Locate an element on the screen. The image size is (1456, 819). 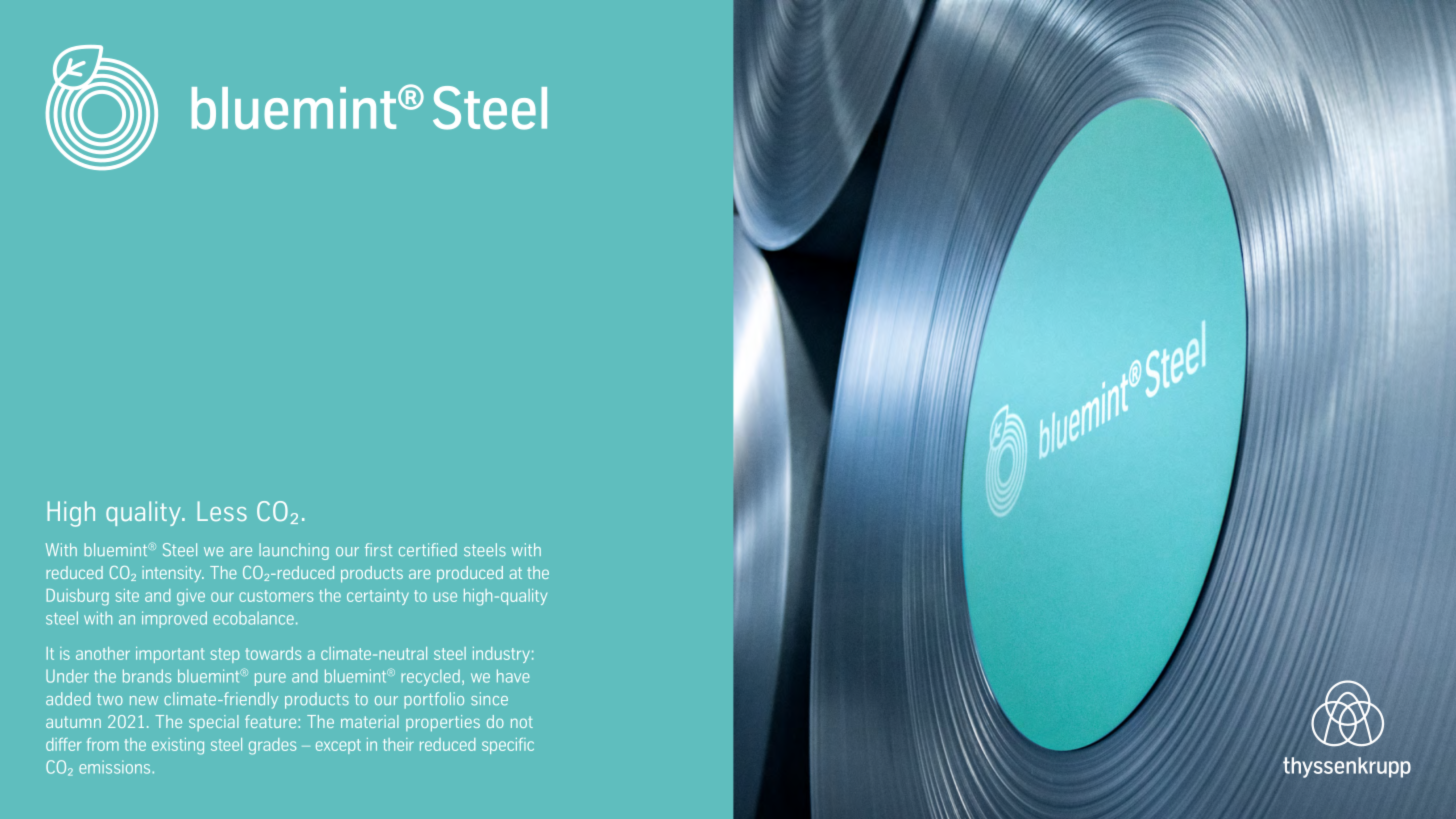
intensity is located at coordinates (173, 574).
